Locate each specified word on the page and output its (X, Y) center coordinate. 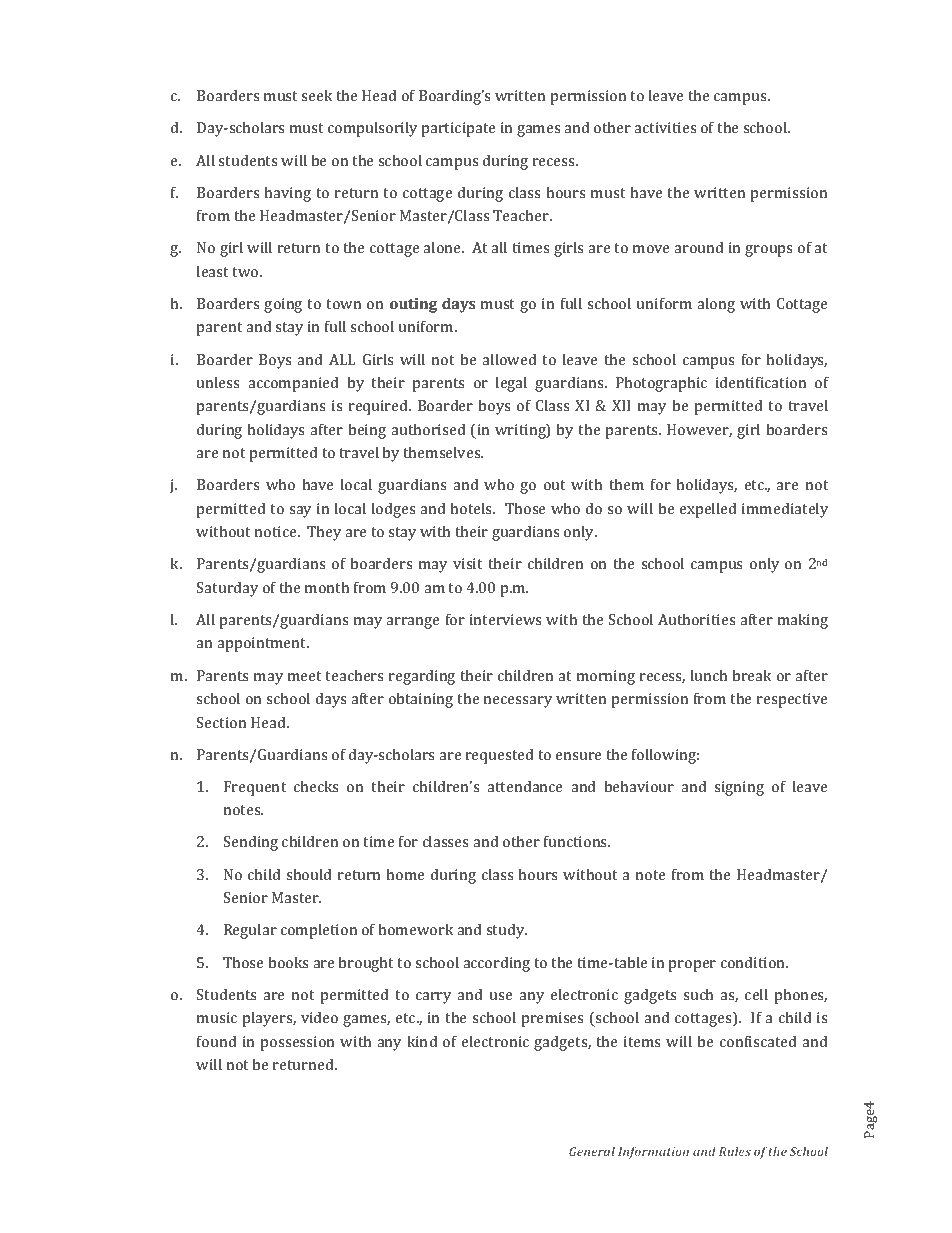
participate (458, 129)
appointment (263, 644)
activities (665, 127)
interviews (505, 619)
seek (317, 95)
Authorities (696, 619)
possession (297, 1043)
